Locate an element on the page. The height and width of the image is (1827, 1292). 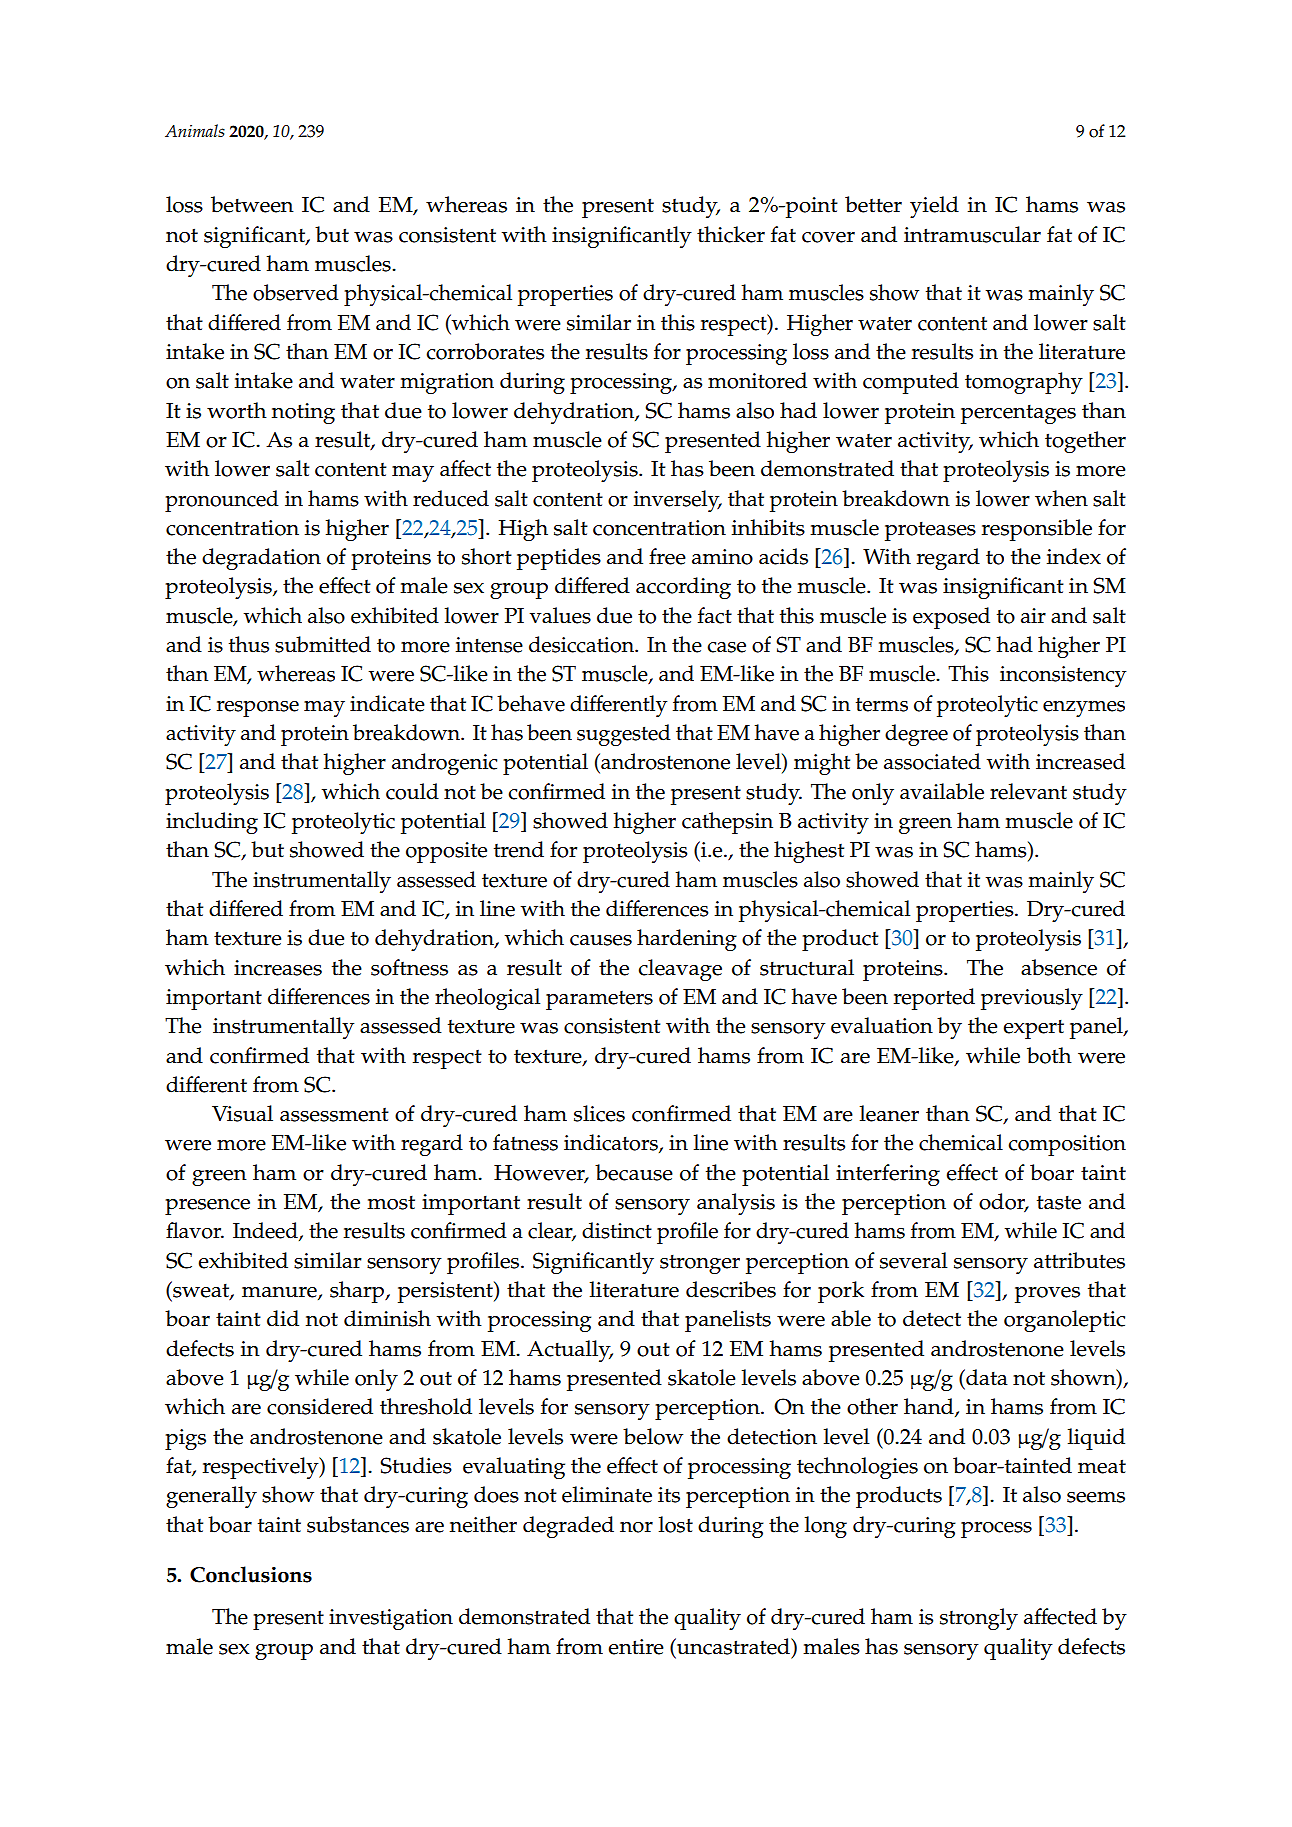
degradation is located at coordinates (261, 559).
